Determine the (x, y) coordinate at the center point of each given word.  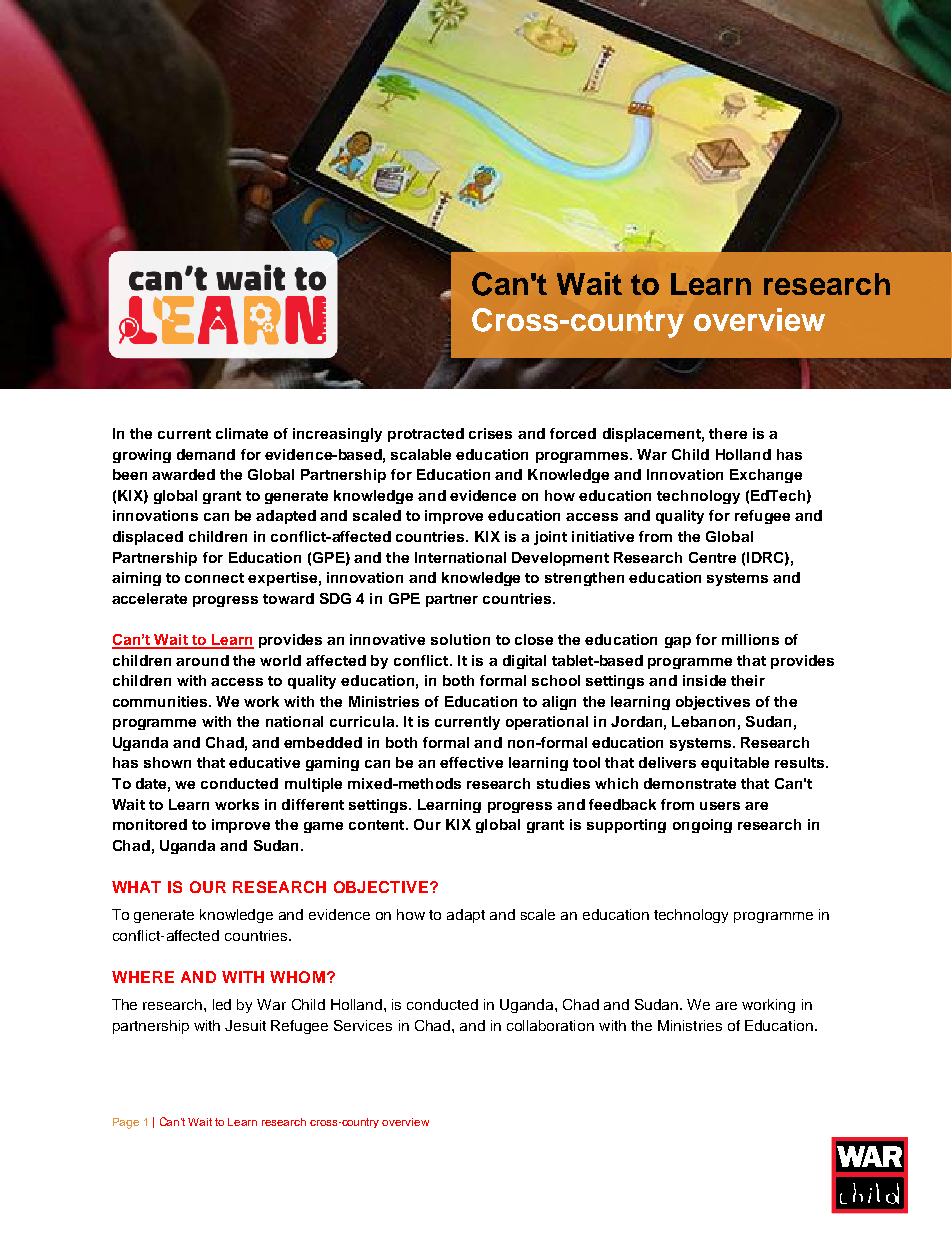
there (728, 433)
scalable (421, 454)
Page (126, 1123)
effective (471, 762)
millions (750, 639)
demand (206, 454)
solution (460, 639)
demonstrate (690, 783)
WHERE (143, 977)
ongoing (702, 826)
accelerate (149, 598)
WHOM (297, 977)
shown (167, 762)
